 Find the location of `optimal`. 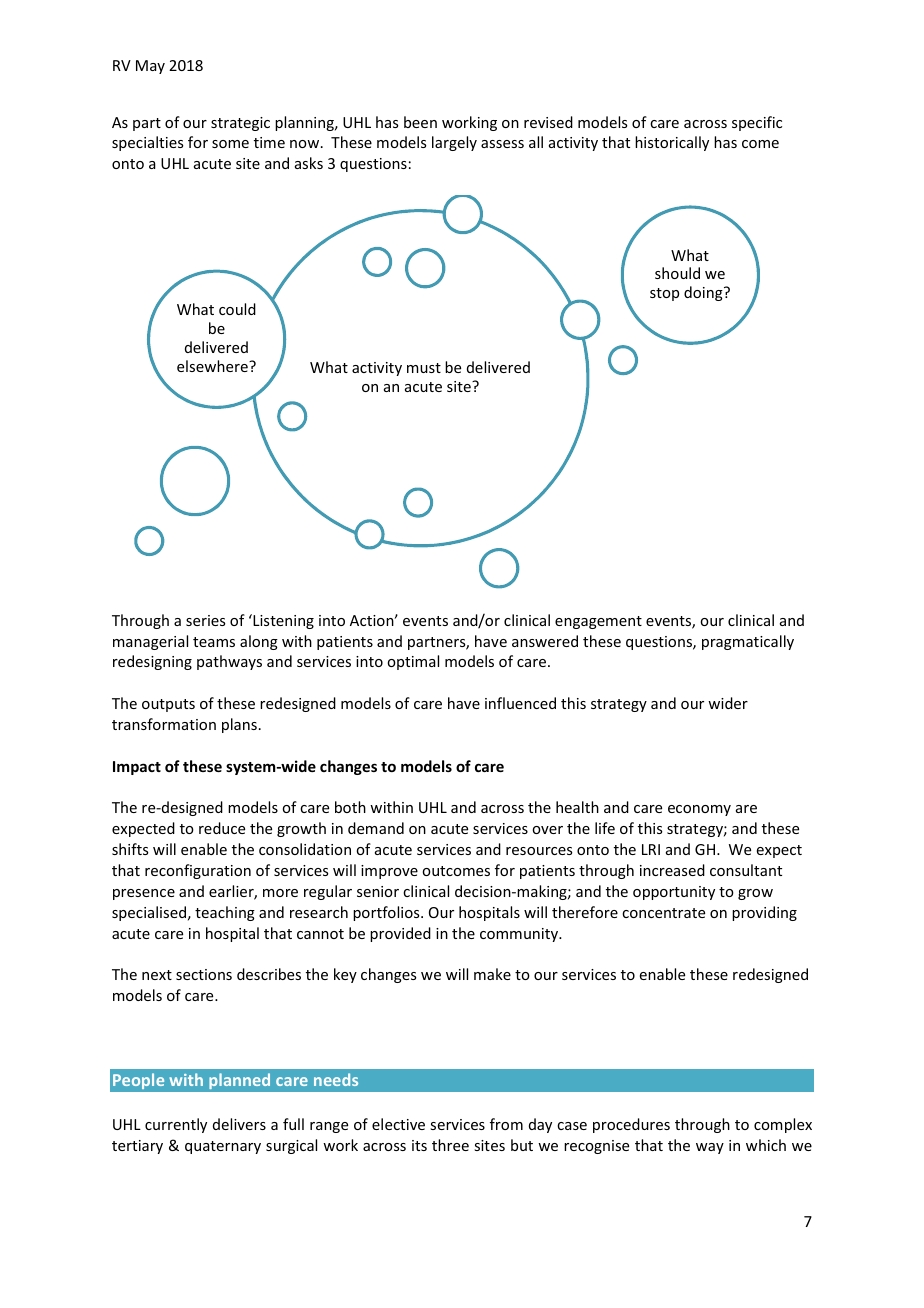

optimal is located at coordinates (413, 662).
